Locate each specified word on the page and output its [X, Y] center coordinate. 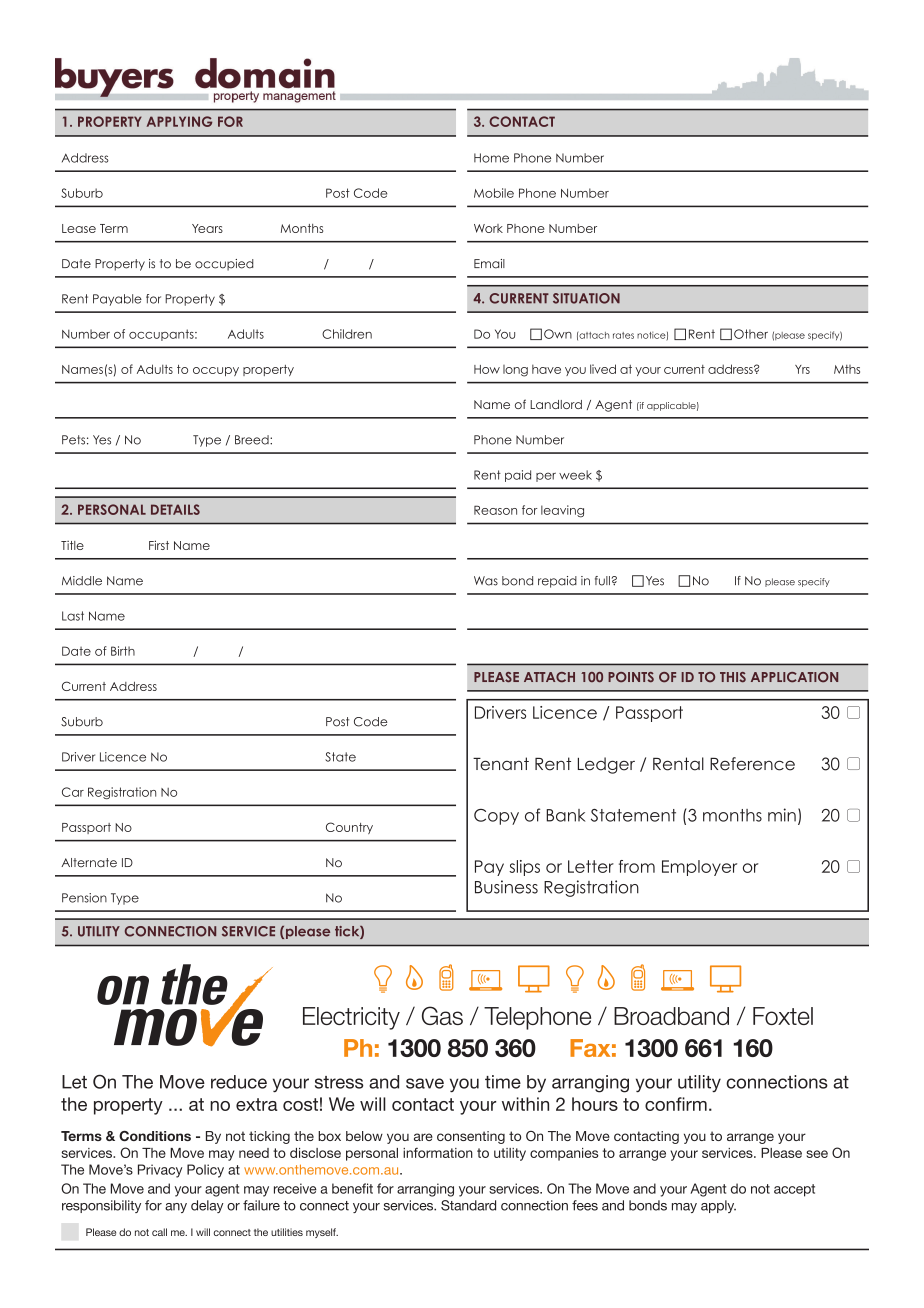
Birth [123, 651]
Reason [495, 510]
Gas [442, 1015]
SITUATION [586, 298]
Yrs [802, 369]
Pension [84, 898]
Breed [253, 440]
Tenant [501, 764]
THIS [733, 677]
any [176, 1208]
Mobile [494, 193]
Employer [699, 868]
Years [207, 228]
